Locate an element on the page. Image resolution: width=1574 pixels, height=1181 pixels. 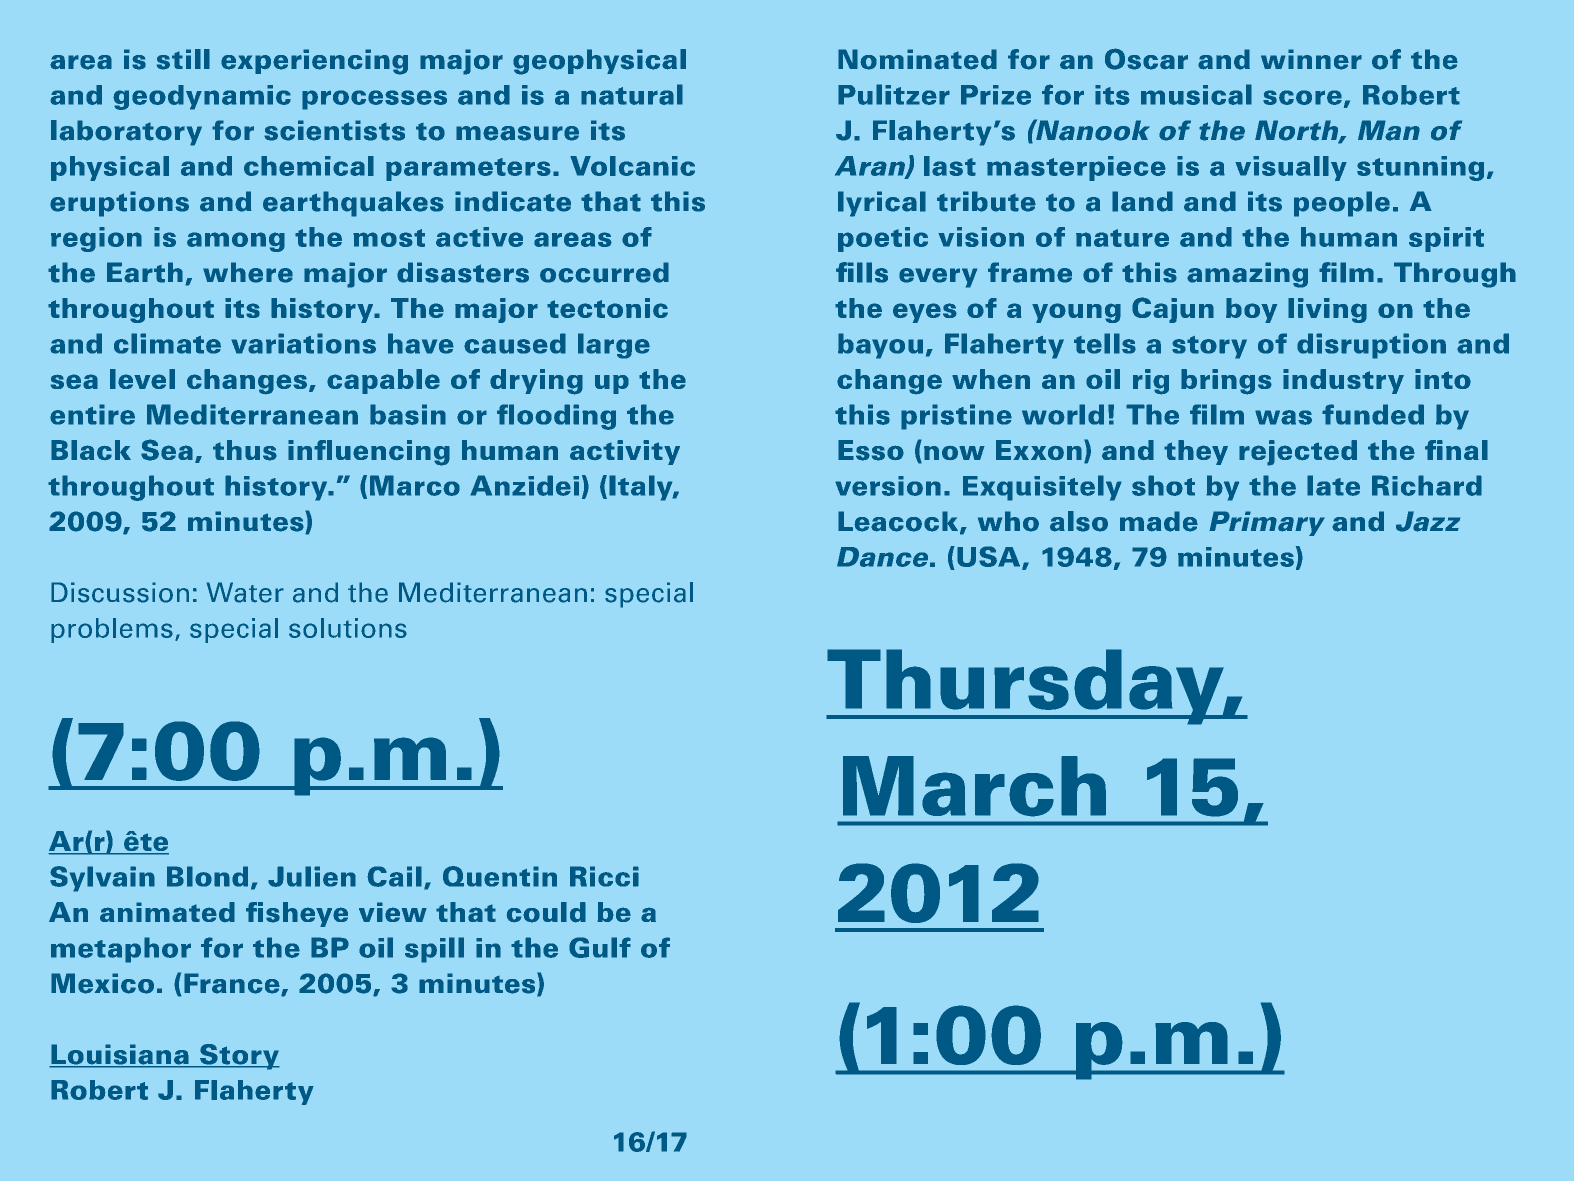
experiencing is located at coordinates (314, 62).
